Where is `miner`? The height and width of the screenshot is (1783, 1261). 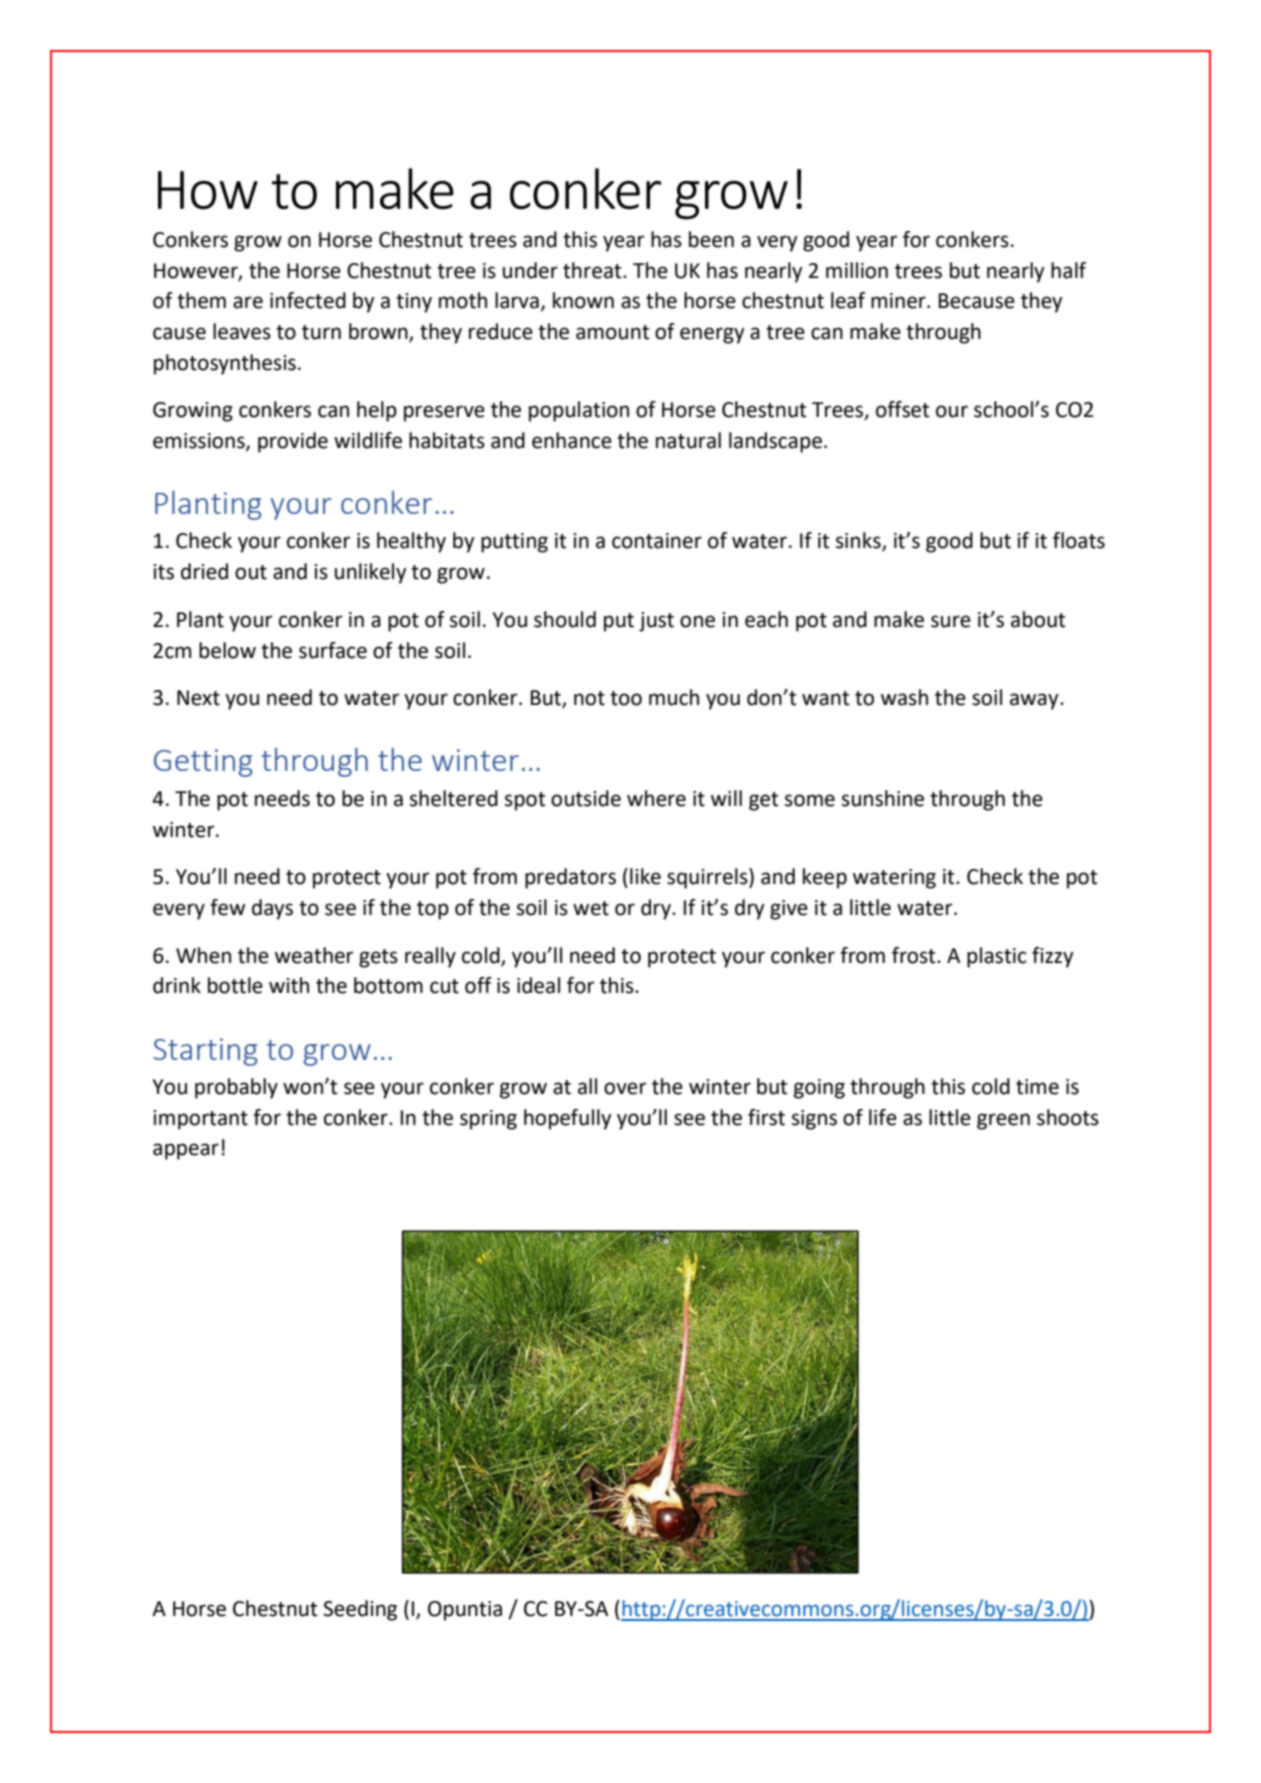
miner is located at coordinates (899, 301).
